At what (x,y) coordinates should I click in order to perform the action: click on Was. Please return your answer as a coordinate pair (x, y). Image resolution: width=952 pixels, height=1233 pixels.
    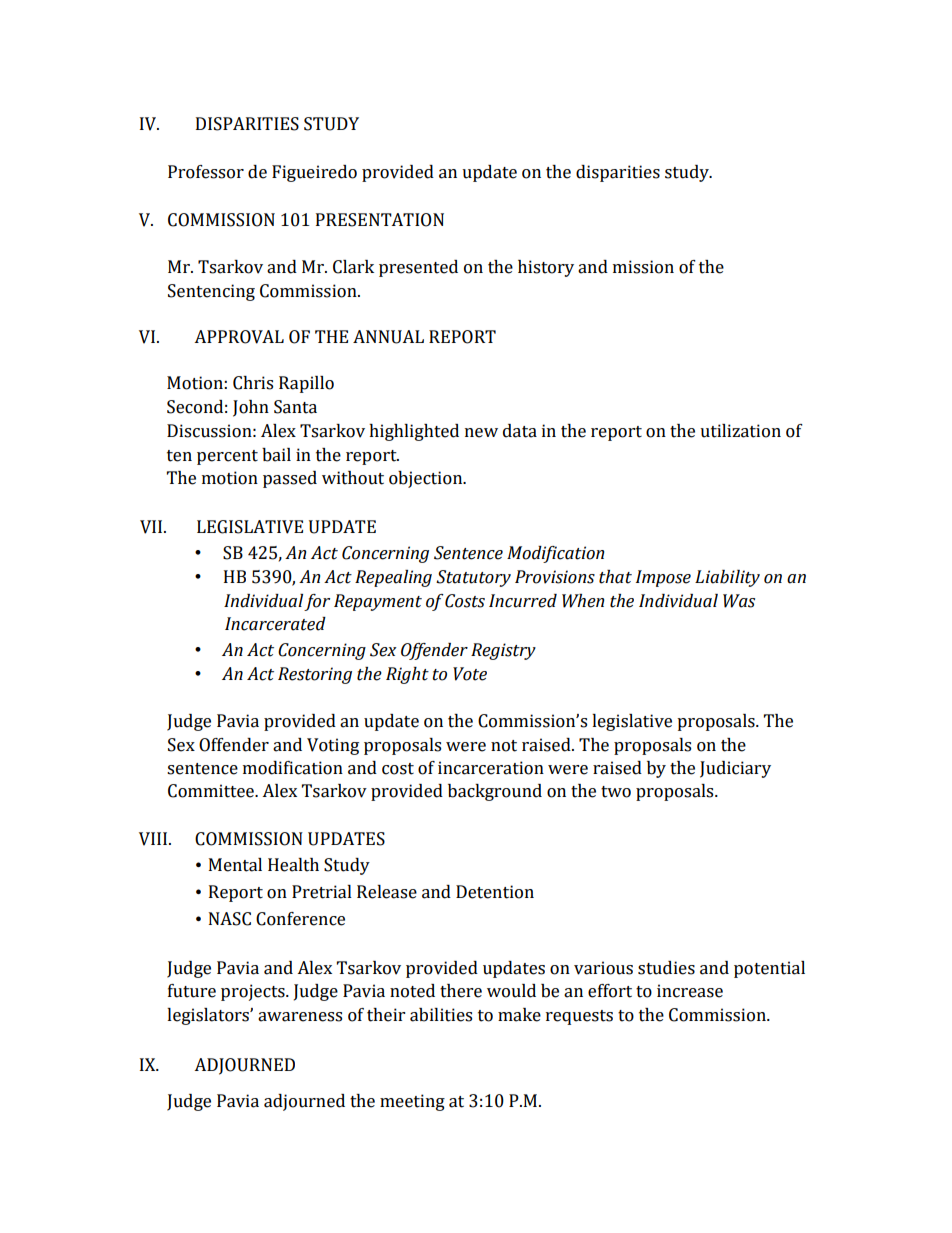
    Looking at the image, I should click on (739, 601).
